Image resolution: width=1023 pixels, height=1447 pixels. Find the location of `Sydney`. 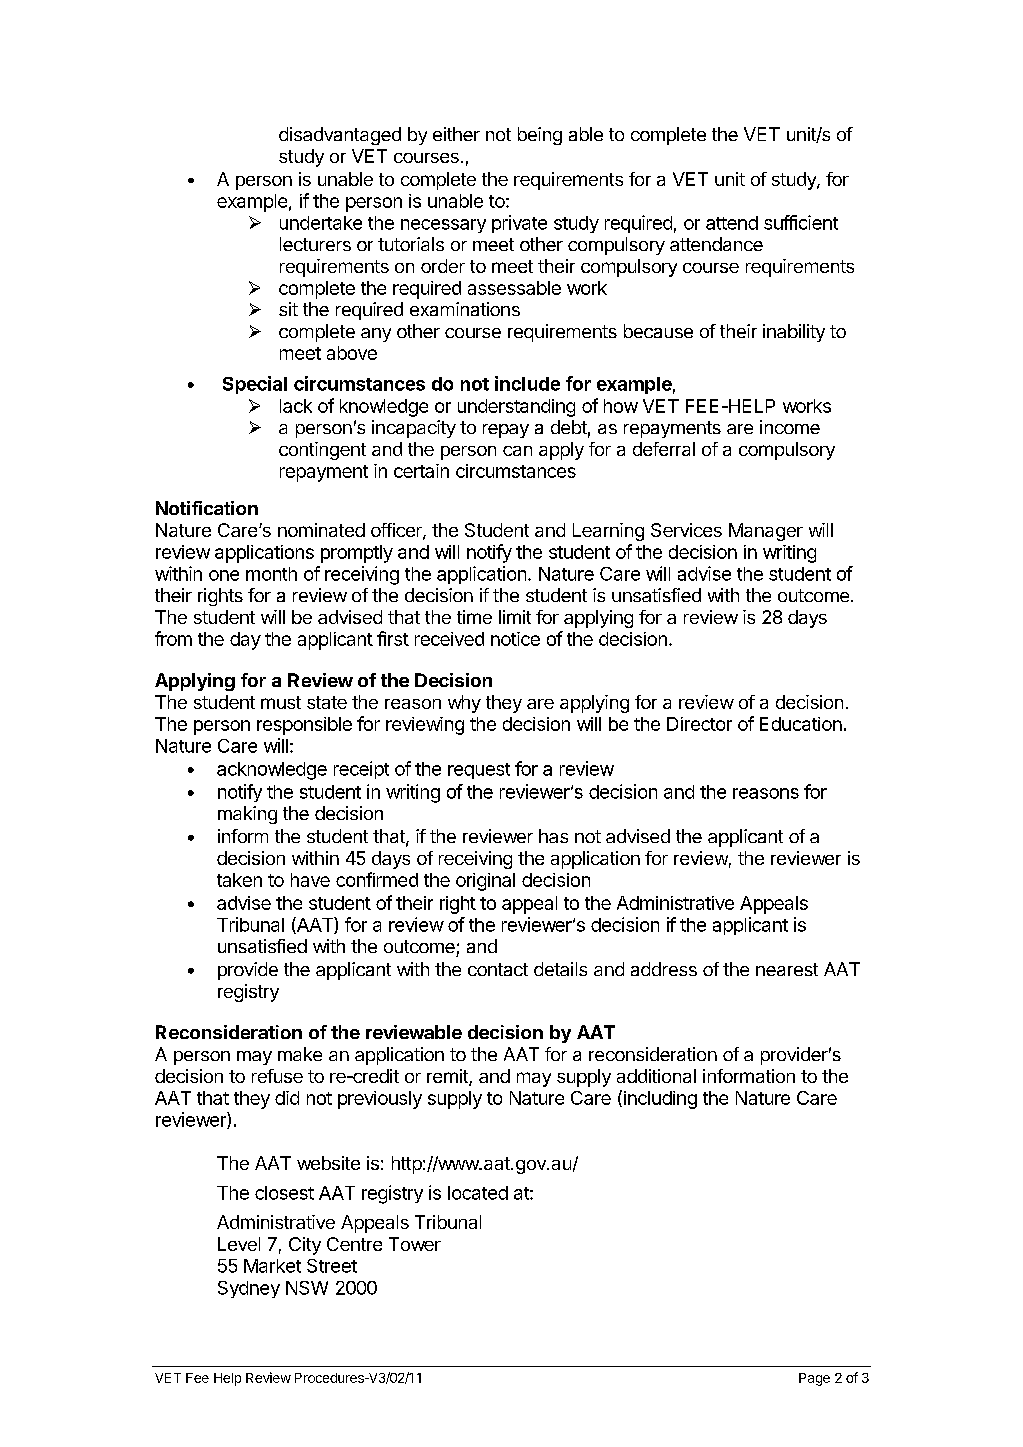

Sydney is located at coordinates (249, 1289).
